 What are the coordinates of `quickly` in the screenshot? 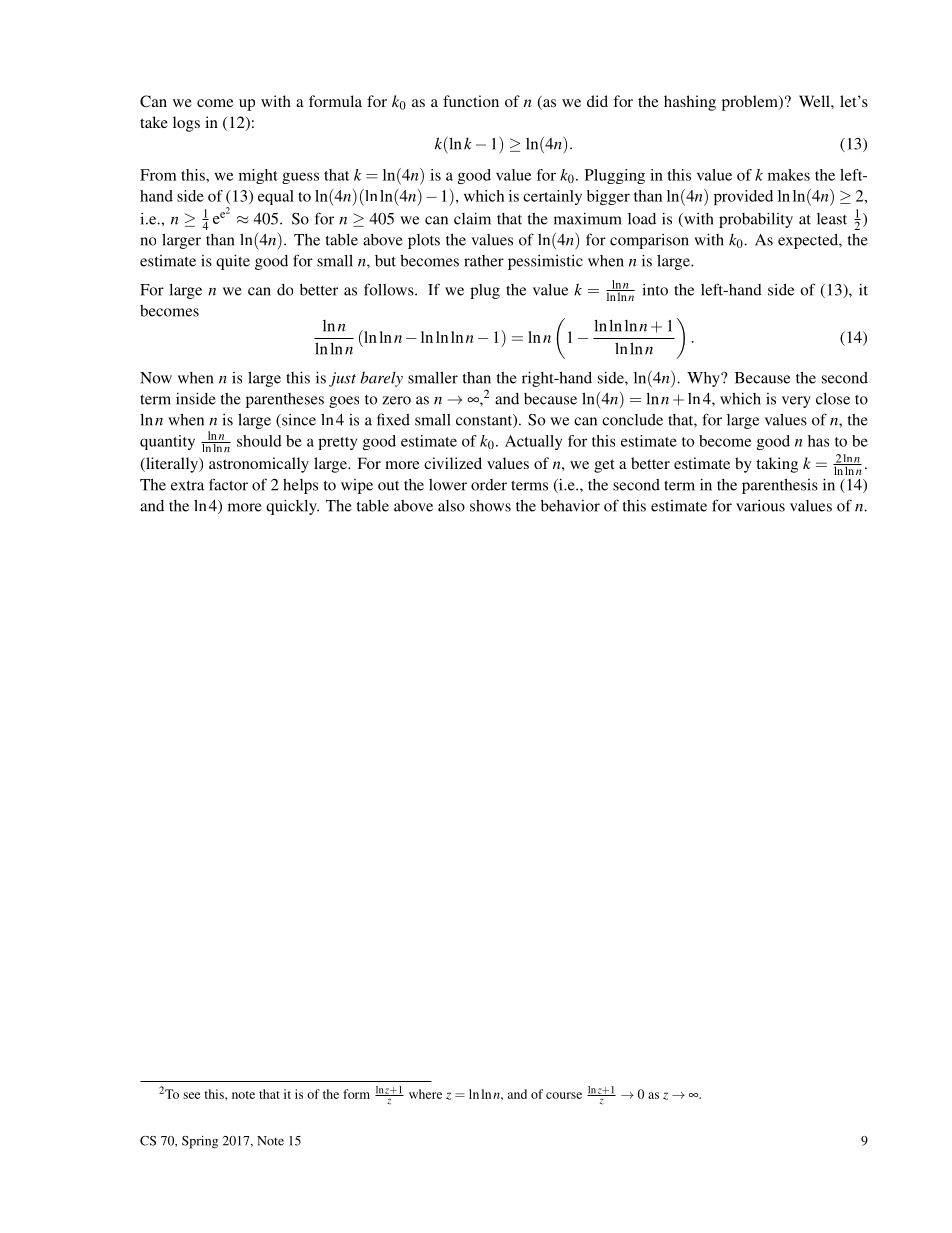 It's located at (292, 507).
